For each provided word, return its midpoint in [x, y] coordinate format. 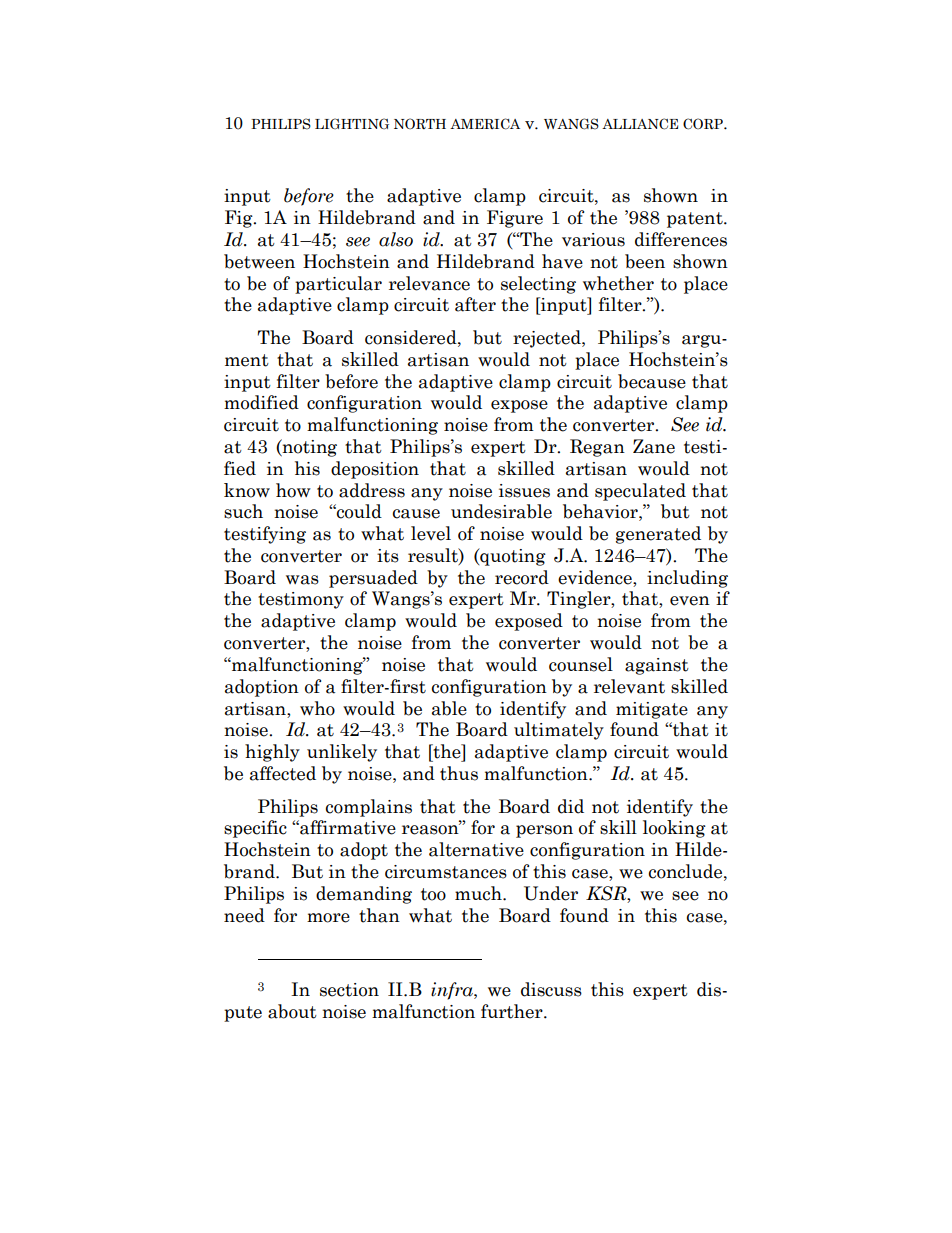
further [513, 1011]
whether [618, 283]
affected [283, 773]
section [349, 990]
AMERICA [485, 124]
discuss [551, 989]
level [431, 533]
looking [674, 829]
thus [459, 773]
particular [338, 285]
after [475, 304]
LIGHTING [352, 123]
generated [658, 535]
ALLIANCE [640, 124]
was [302, 580]
